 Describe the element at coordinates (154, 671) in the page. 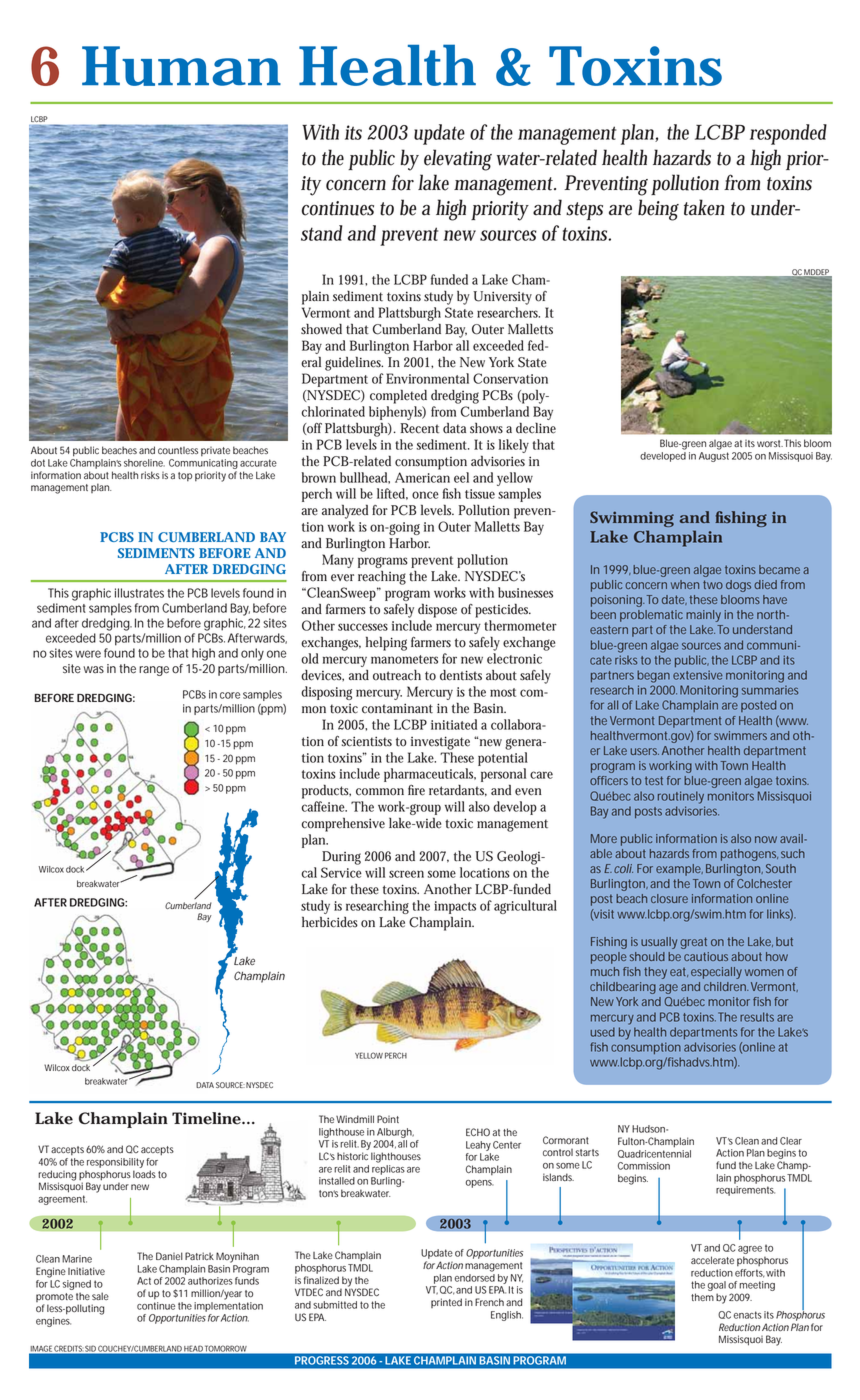

I see `range` at that location.
